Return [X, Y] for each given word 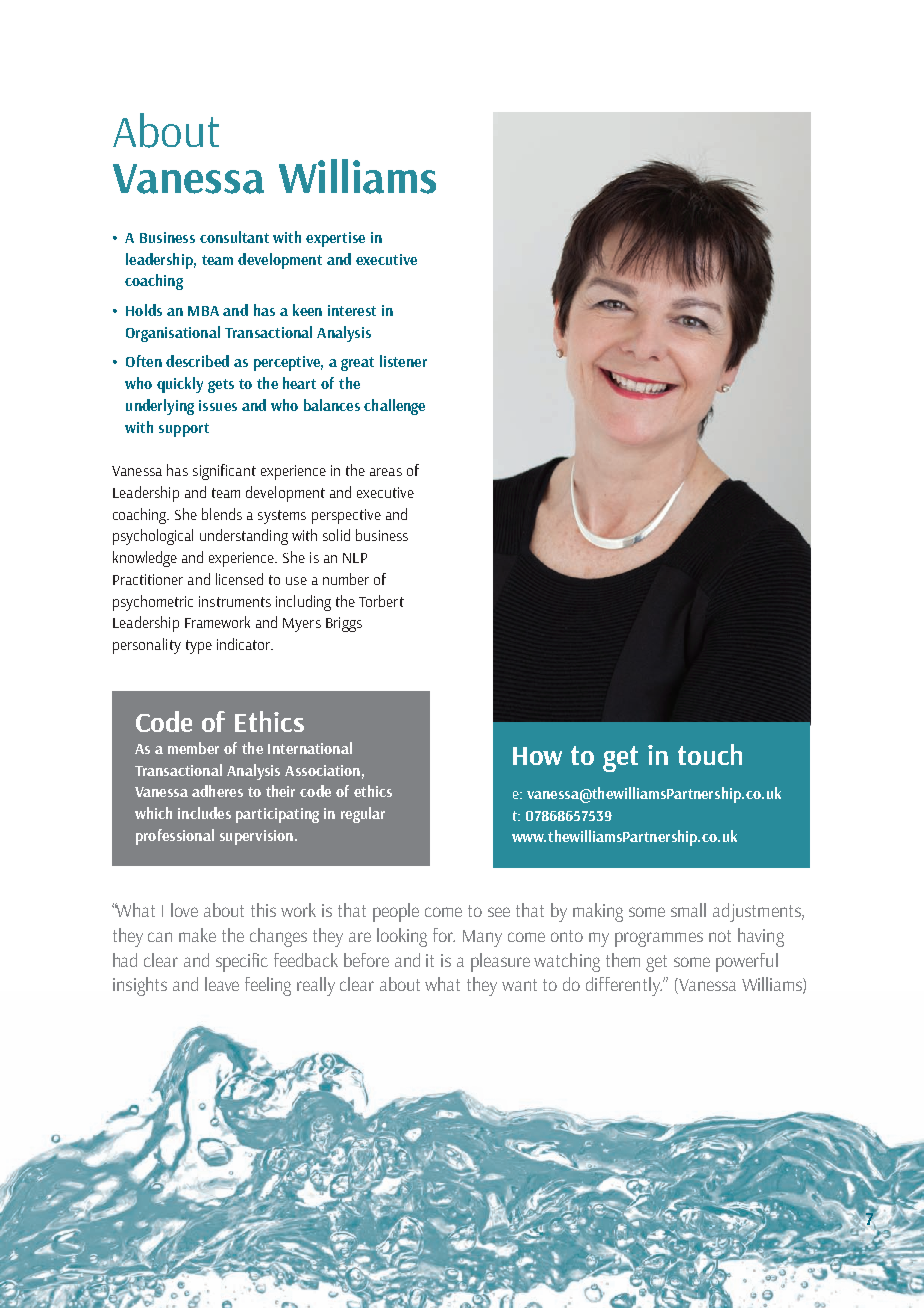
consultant [234, 237]
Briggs [344, 624]
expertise [335, 239]
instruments [235, 601]
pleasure [500, 962]
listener [403, 361]
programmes [659, 939]
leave [222, 984]
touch [710, 754]
